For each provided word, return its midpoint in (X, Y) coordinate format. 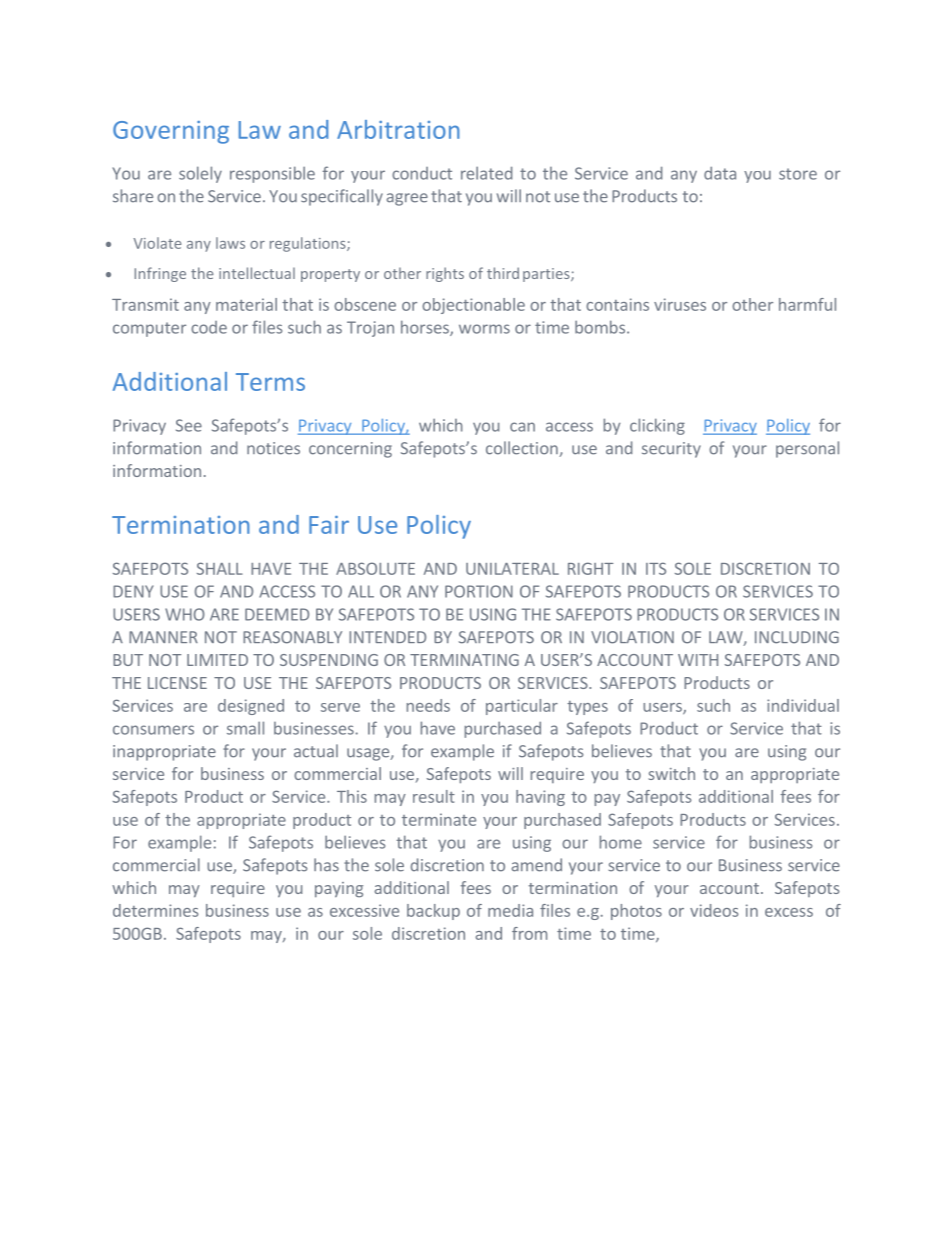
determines (155, 910)
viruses (680, 304)
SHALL (220, 568)
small (245, 728)
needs (428, 705)
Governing (171, 132)
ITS (656, 568)
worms (484, 329)
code (209, 327)
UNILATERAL (512, 569)
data (720, 173)
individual (803, 705)
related (486, 173)
